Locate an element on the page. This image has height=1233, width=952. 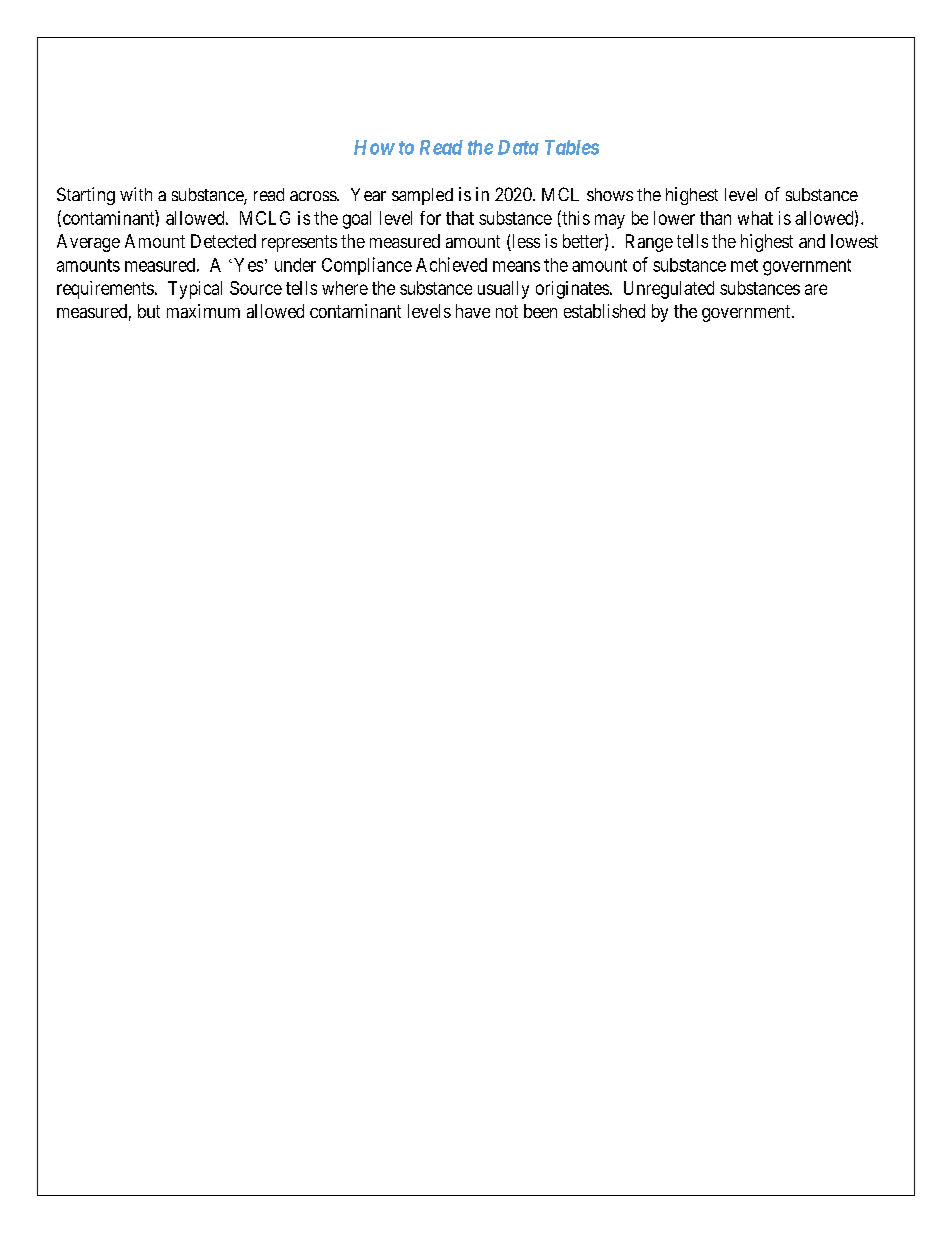
Data is located at coordinates (518, 147).
